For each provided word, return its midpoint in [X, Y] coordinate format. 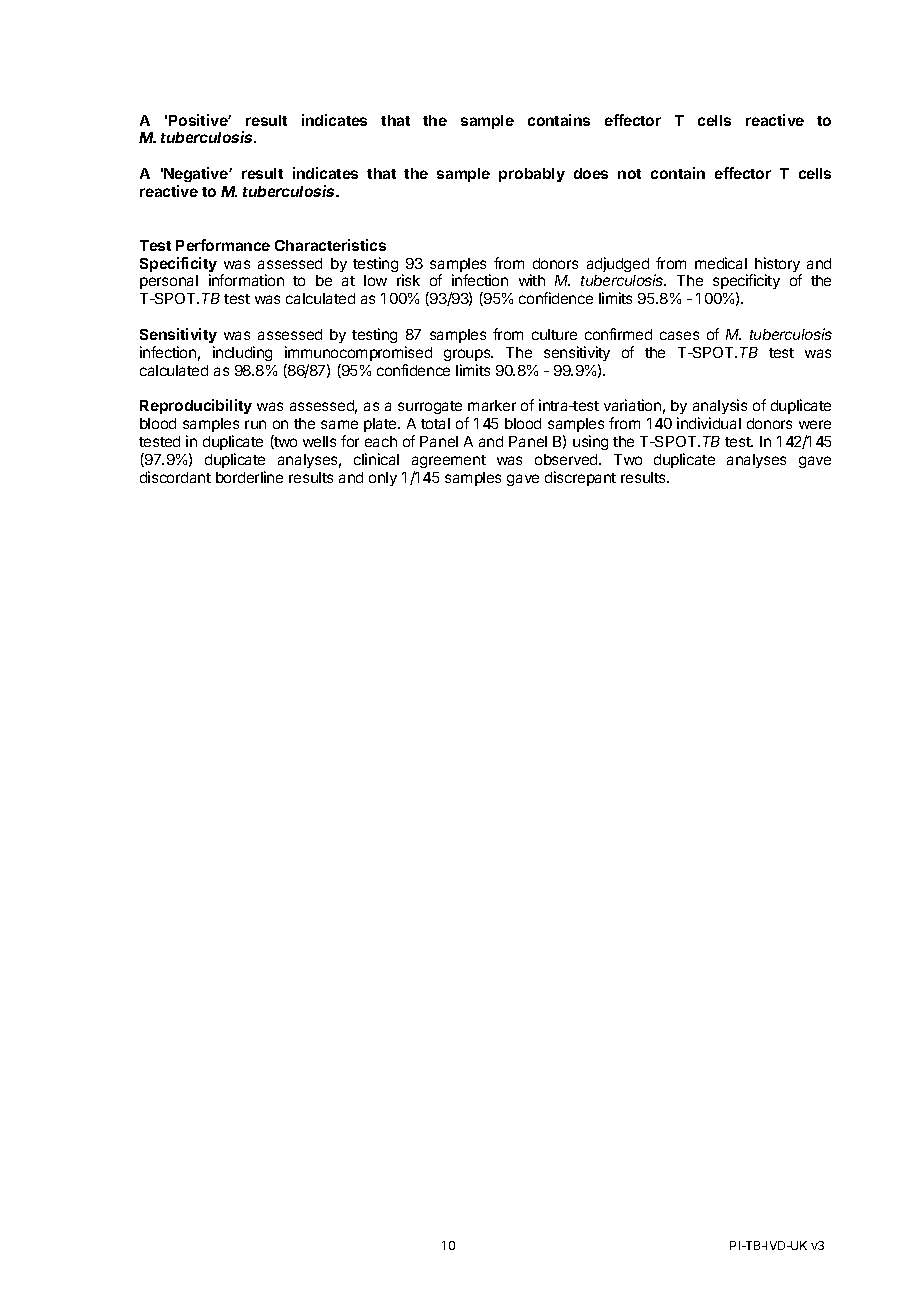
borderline [249, 477]
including [242, 353]
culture [554, 334]
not [629, 174]
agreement [449, 463]
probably [532, 175]
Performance [223, 245]
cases [679, 335]
